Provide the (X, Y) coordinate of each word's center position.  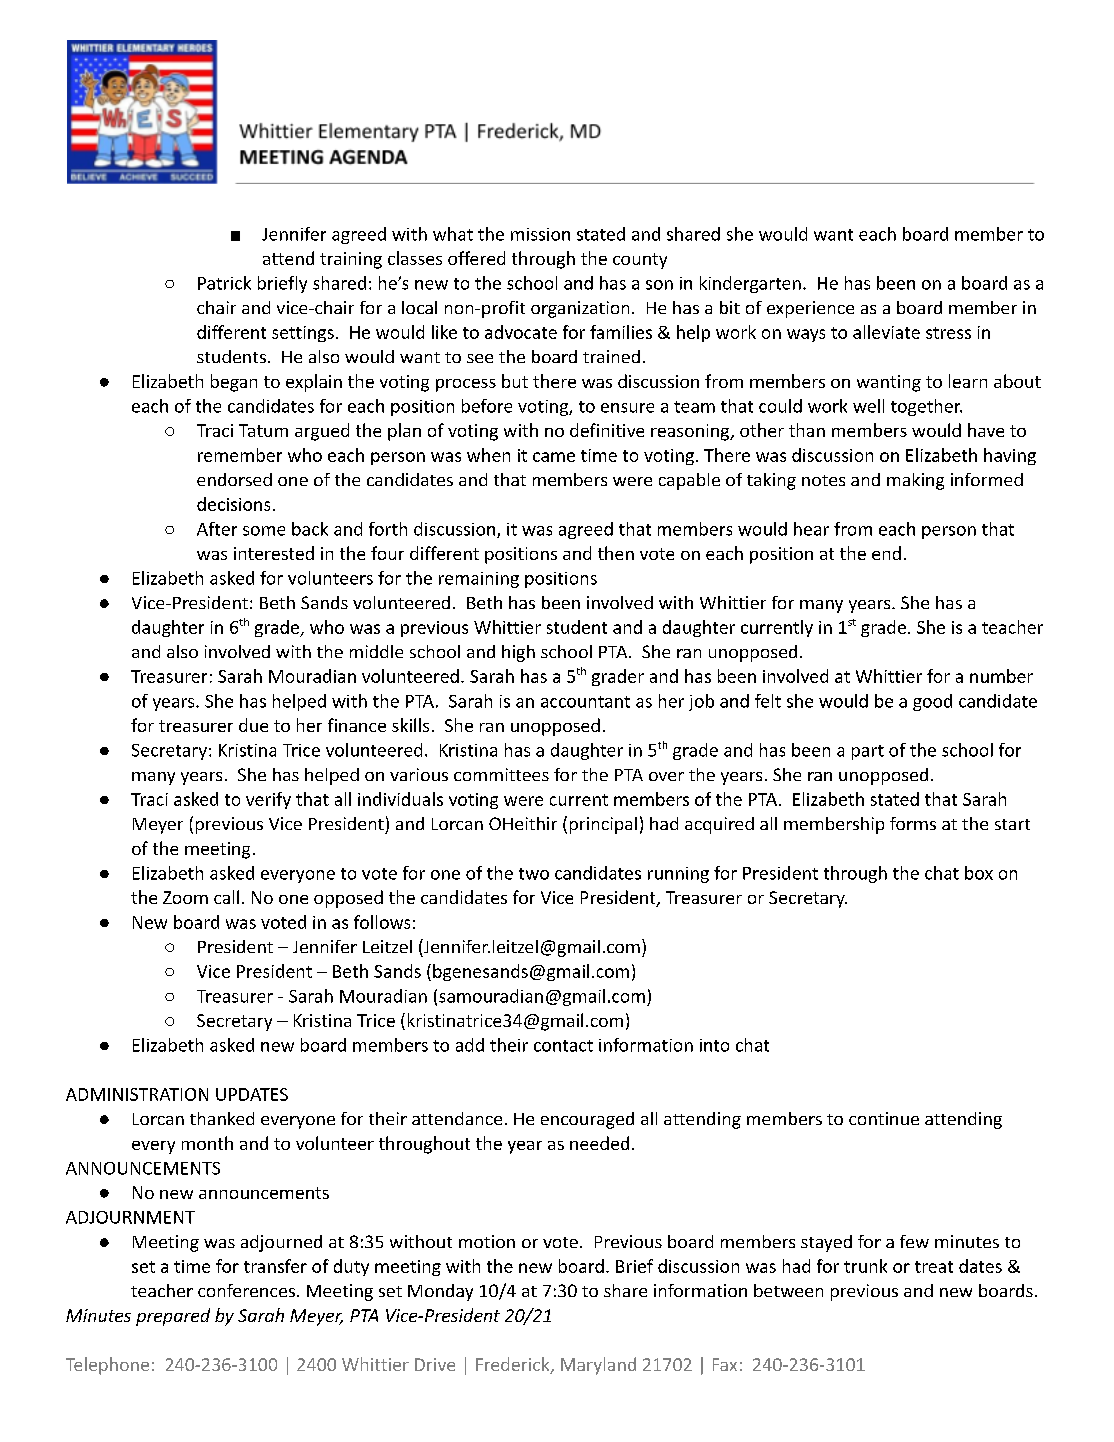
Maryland (598, 1366)
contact (563, 1046)
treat (934, 1267)
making (915, 481)
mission (540, 234)
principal (603, 825)
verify (268, 800)
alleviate (886, 332)
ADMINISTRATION (137, 1094)
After (217, 529)
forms (913, 823)
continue (884, 1118)
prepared (173, 1317)
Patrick (224, 283)
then (616, 553)
